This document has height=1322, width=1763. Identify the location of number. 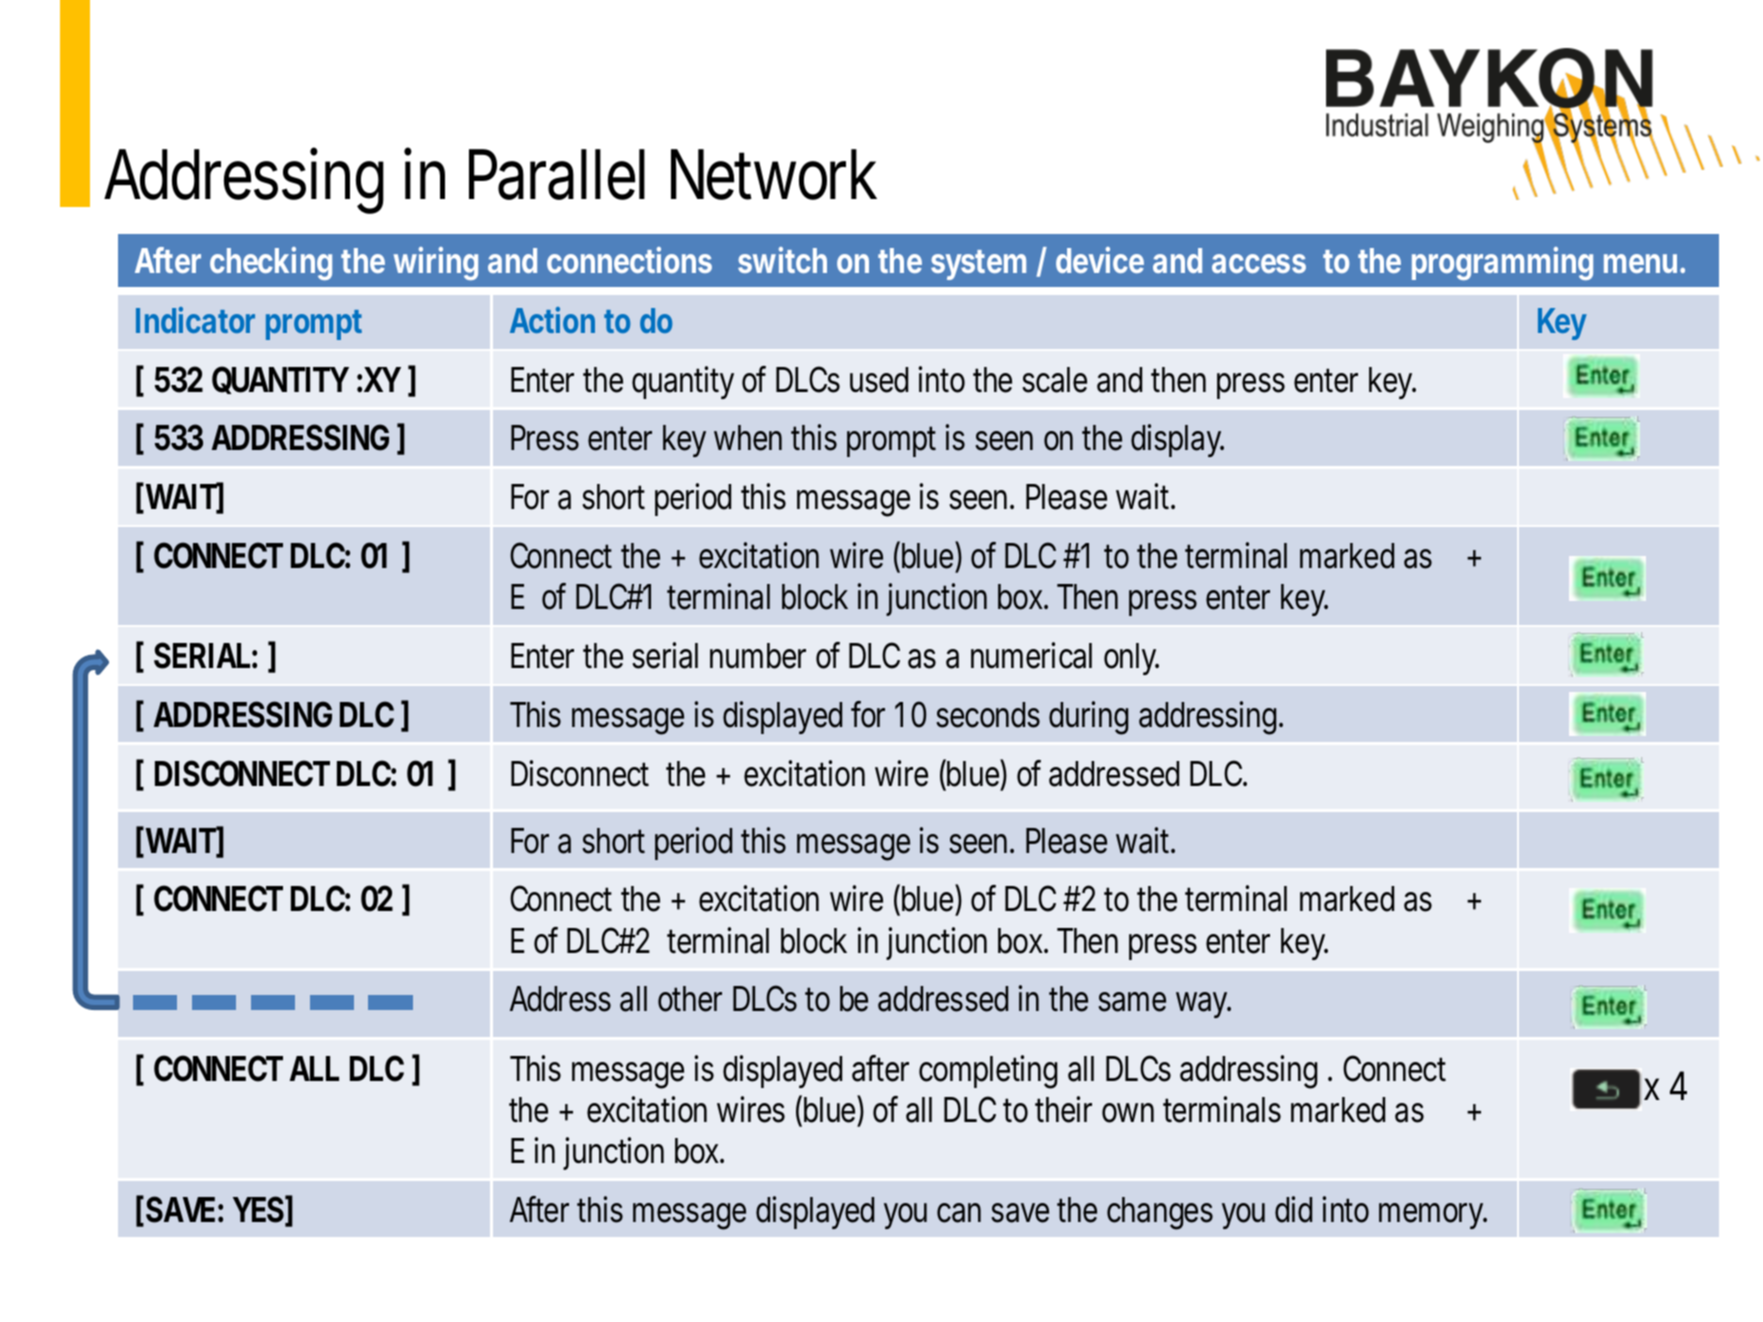
(758, 656).
